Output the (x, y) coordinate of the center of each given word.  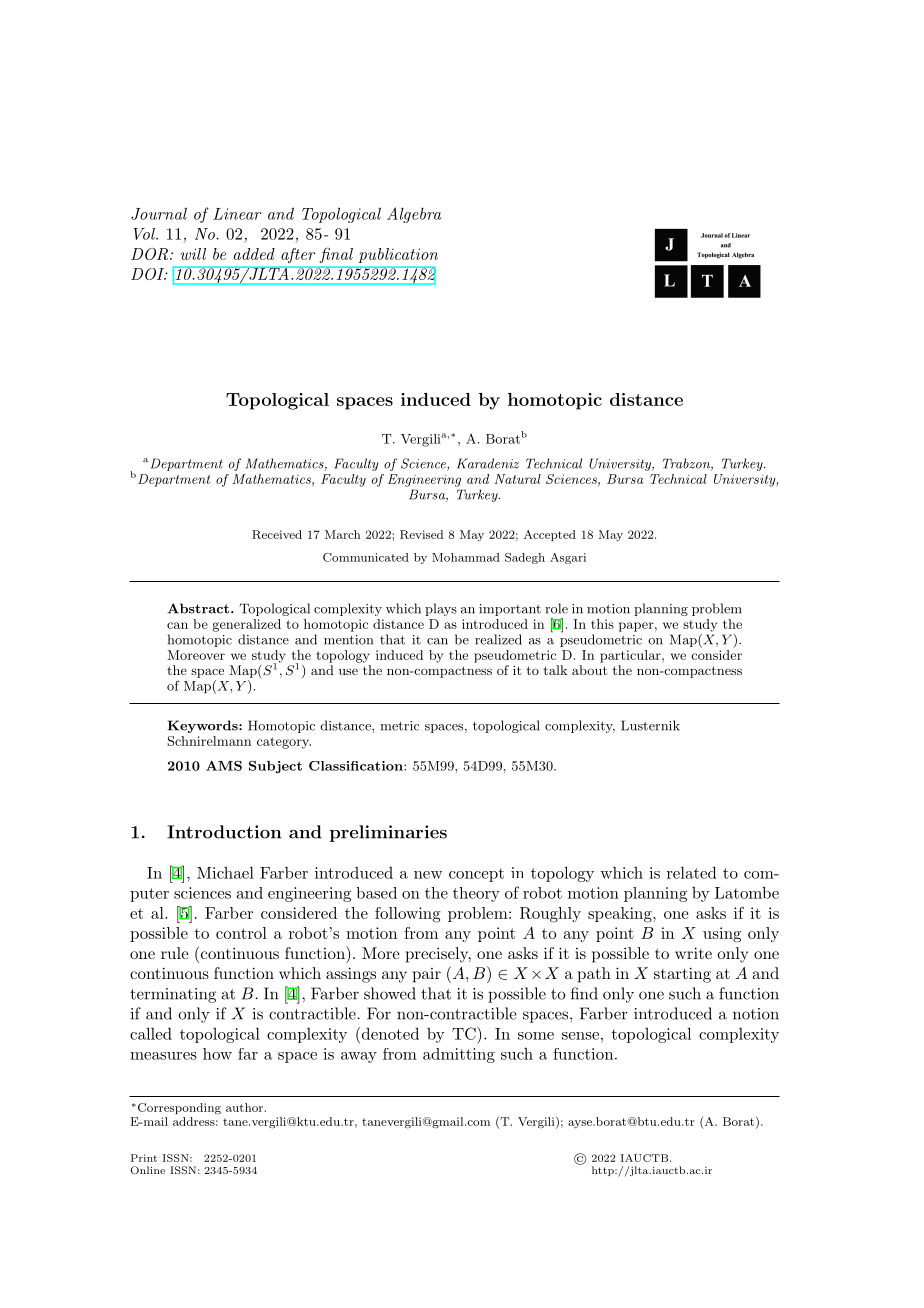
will (193, 254)
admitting (459, 1055)
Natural (517, 479)
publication (398, 255)
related (692, 872)
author (244, 1107)
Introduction (224, 832)
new (428, 875)
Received (277, 534)
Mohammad (466, 557)
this (602, 624)
